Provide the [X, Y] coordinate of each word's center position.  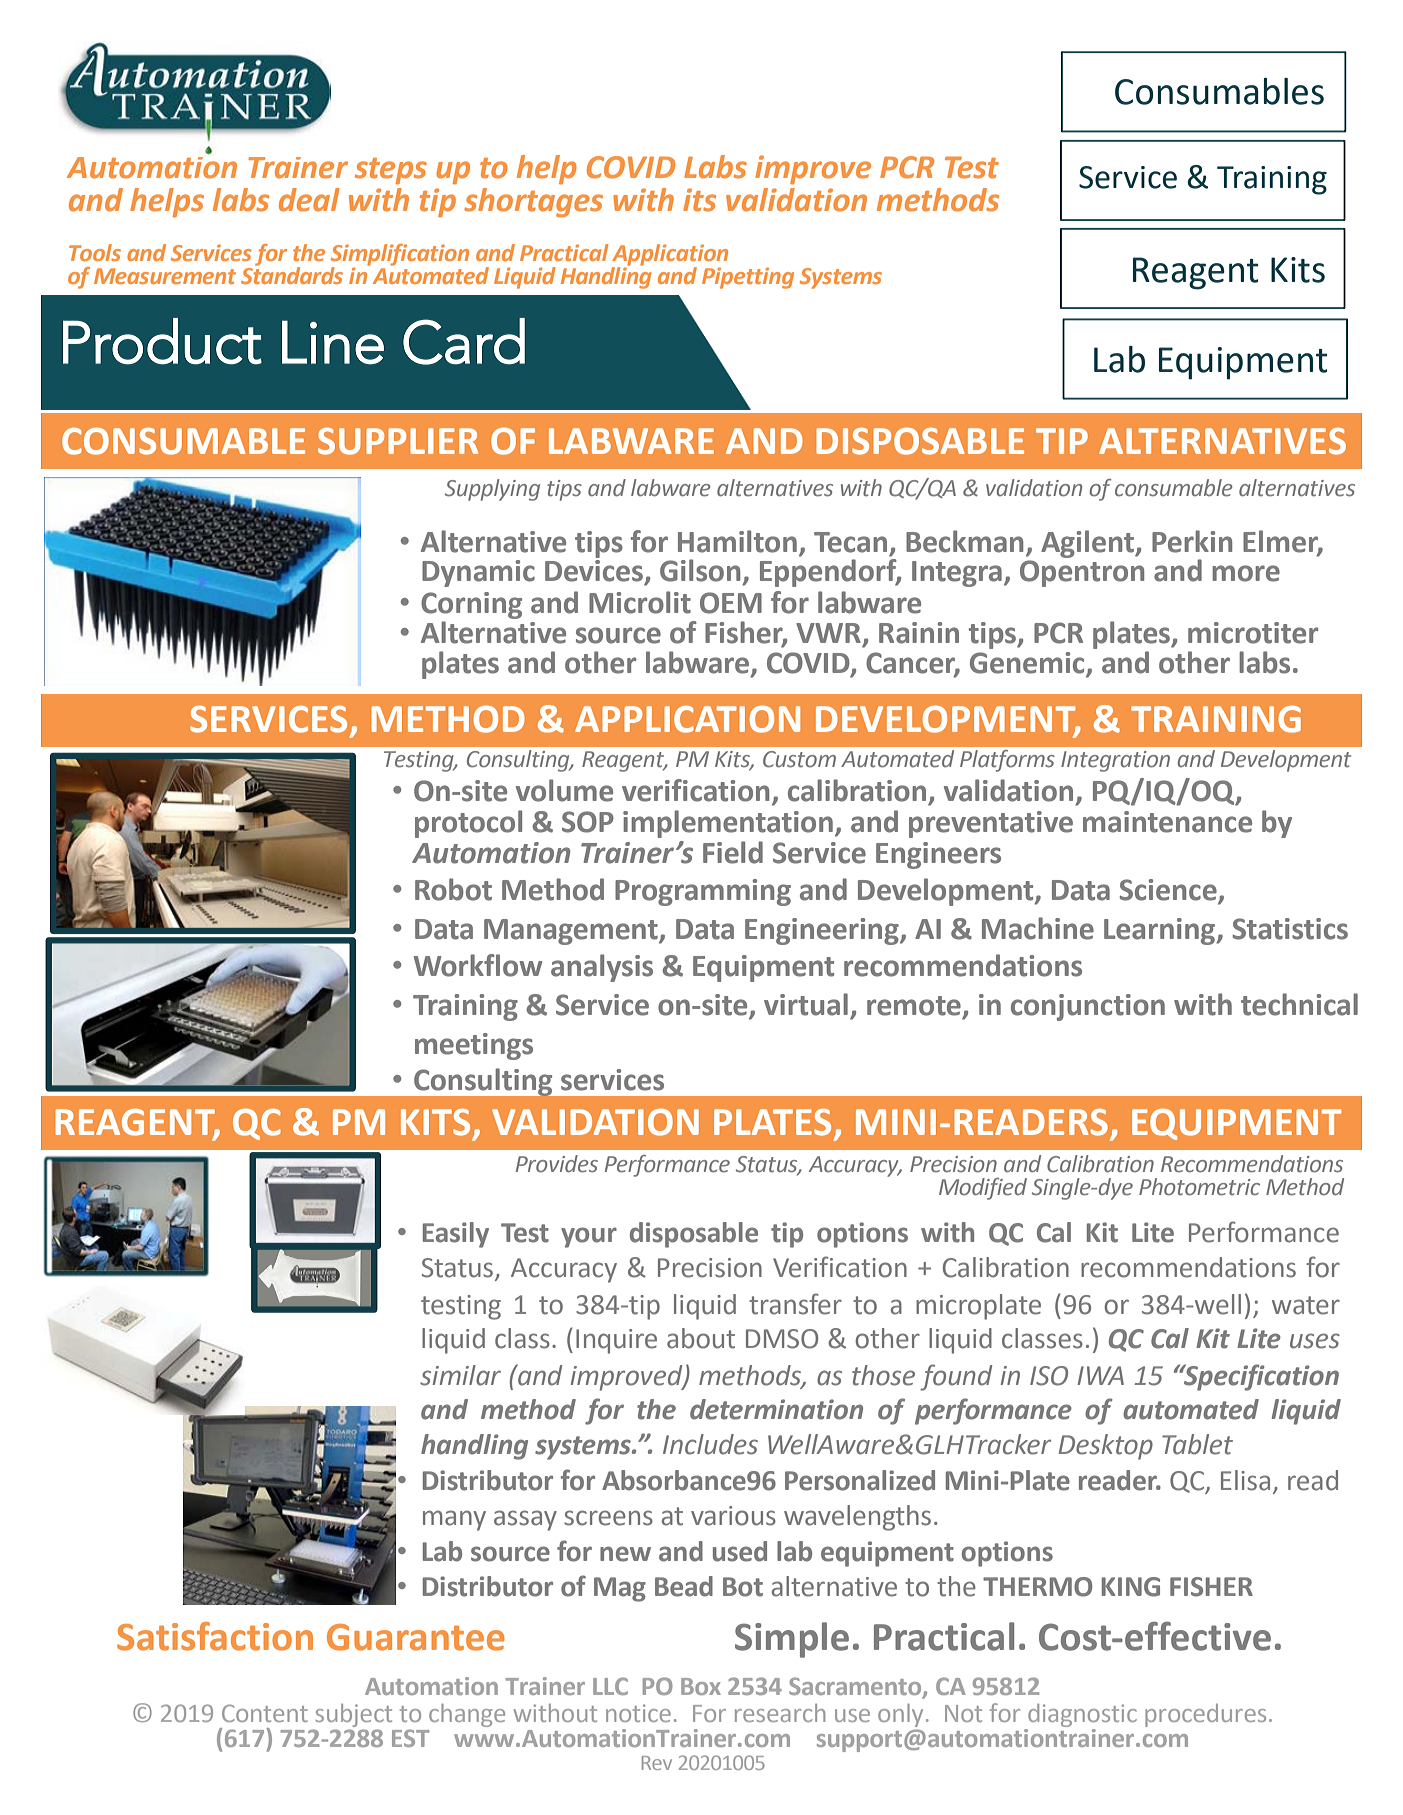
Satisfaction [215, 1636]
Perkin [1192, 541]
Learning [1161, 931]
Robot [453, 889]
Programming [703, 892]
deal [309, 200]
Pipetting [748, 278]
